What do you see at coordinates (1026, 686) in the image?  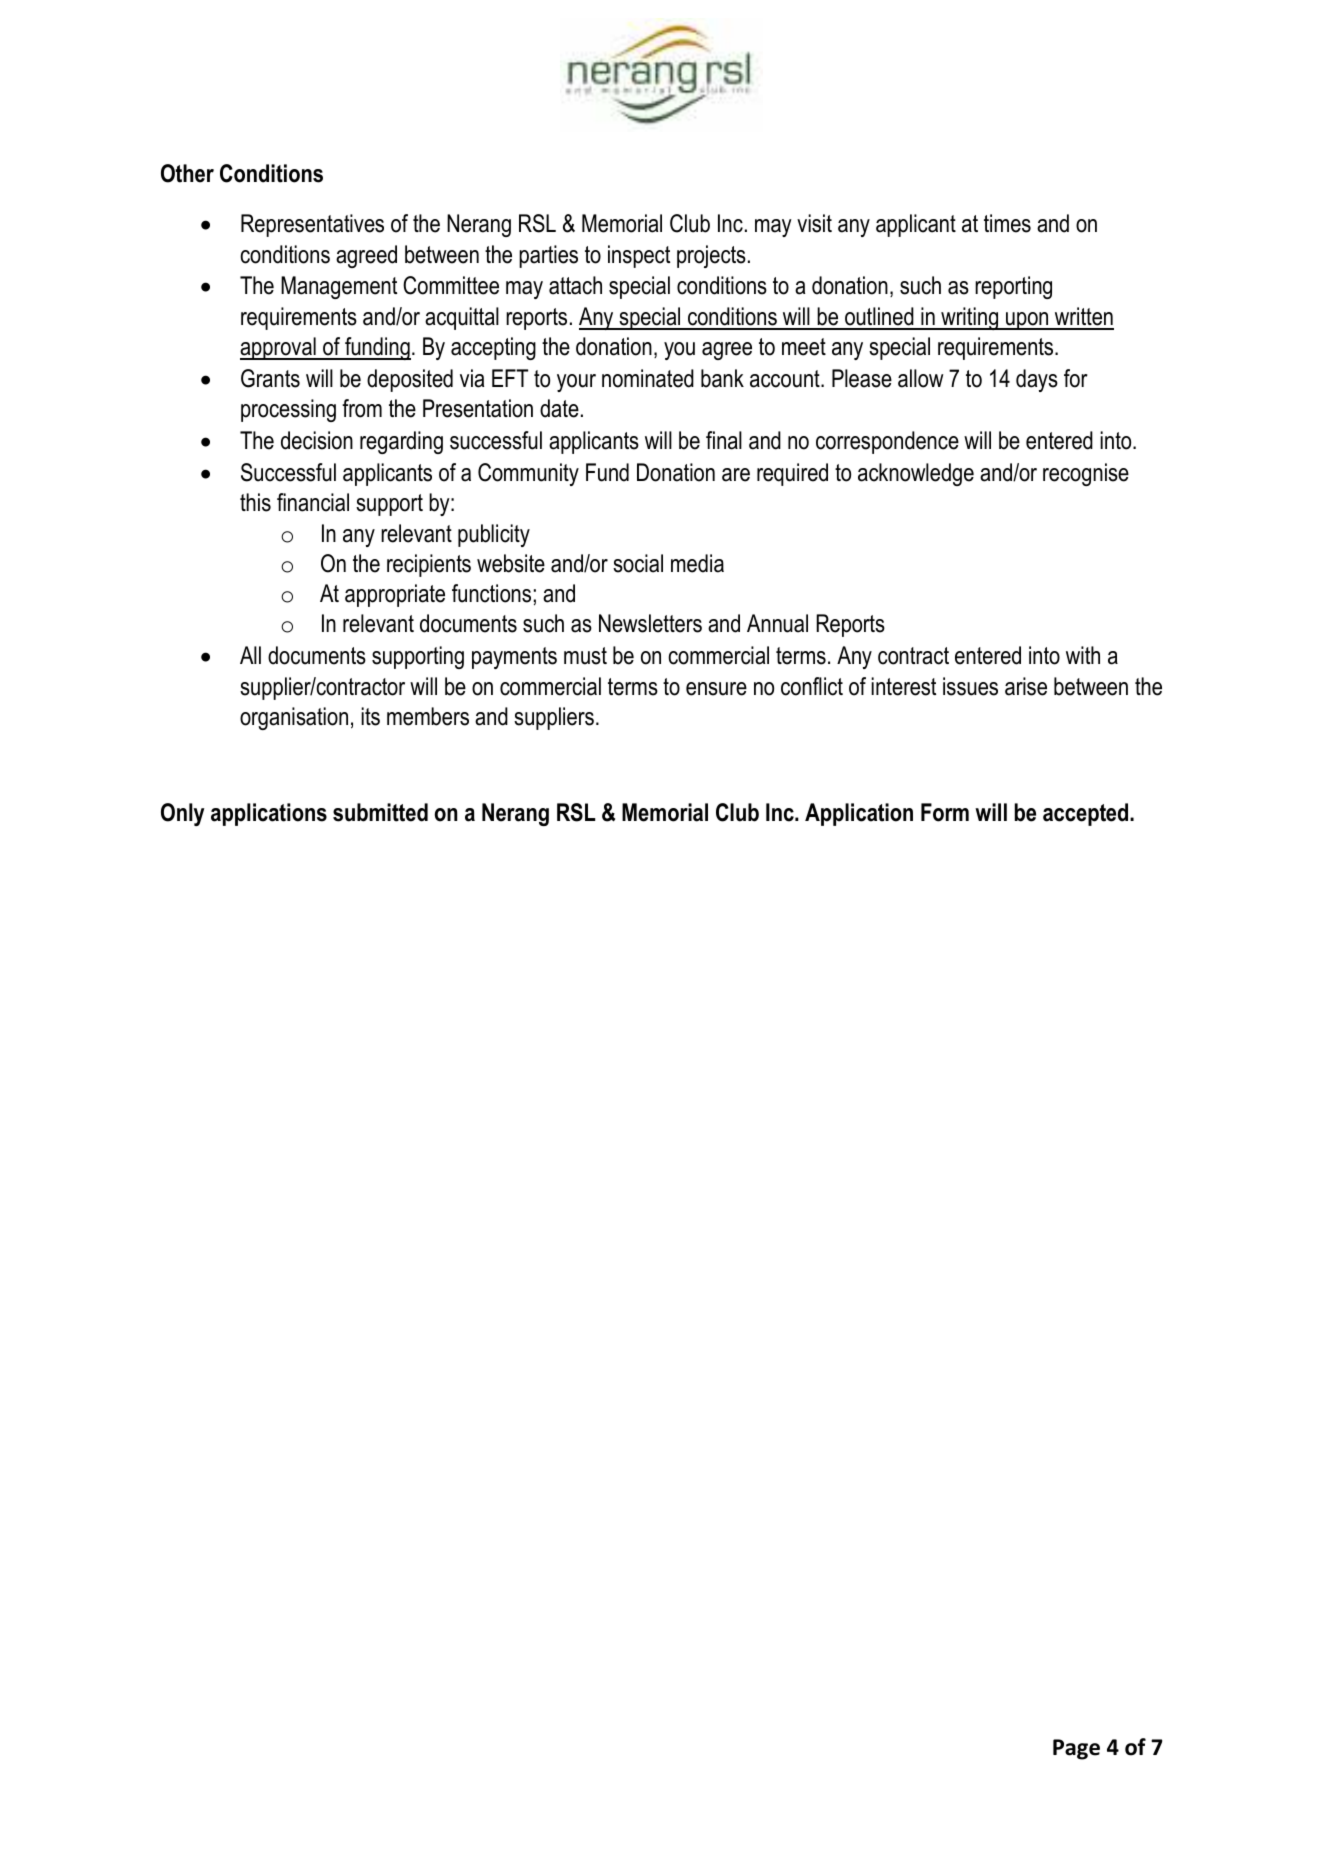 I see `arise` at bounding box center [1026, 686].
